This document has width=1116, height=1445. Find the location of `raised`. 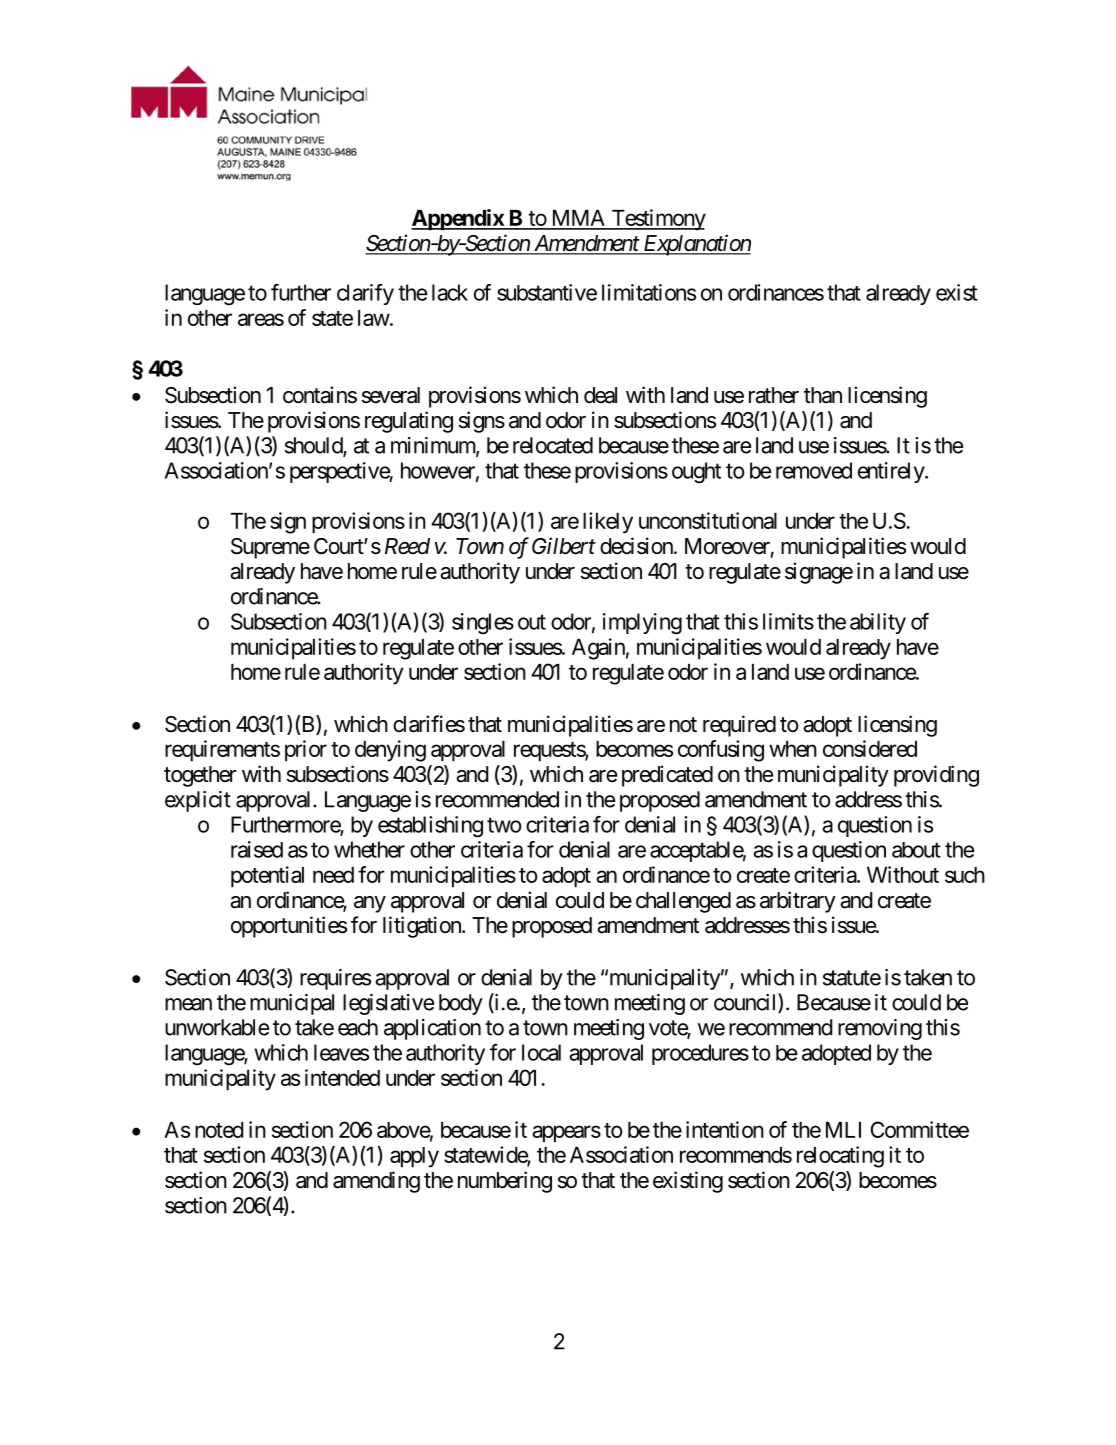

raised is located at coordinates (257, 849).
